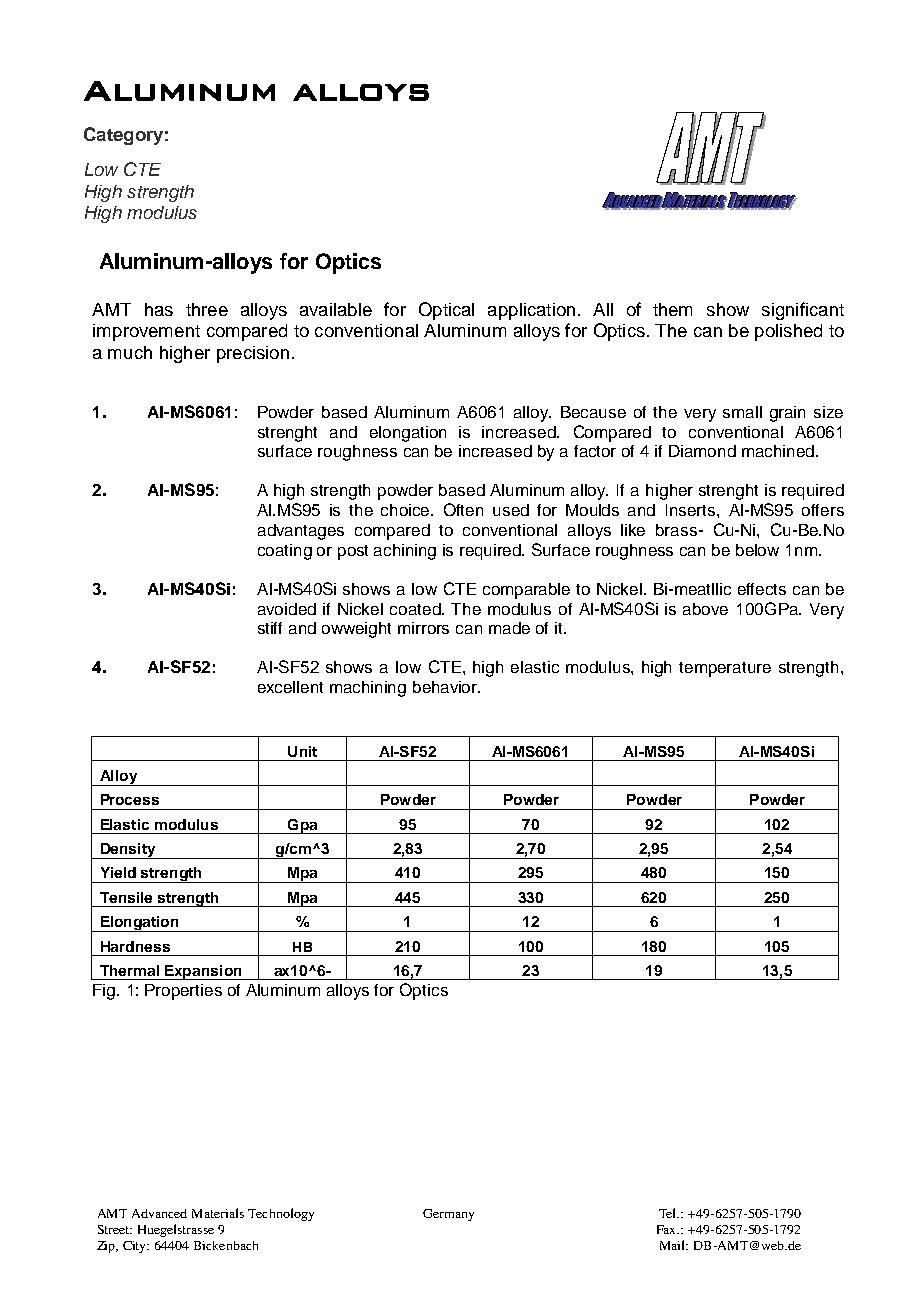 The width and height of the screenshot is (924, 1308). I want to click on behavior, so click(446, 687).
